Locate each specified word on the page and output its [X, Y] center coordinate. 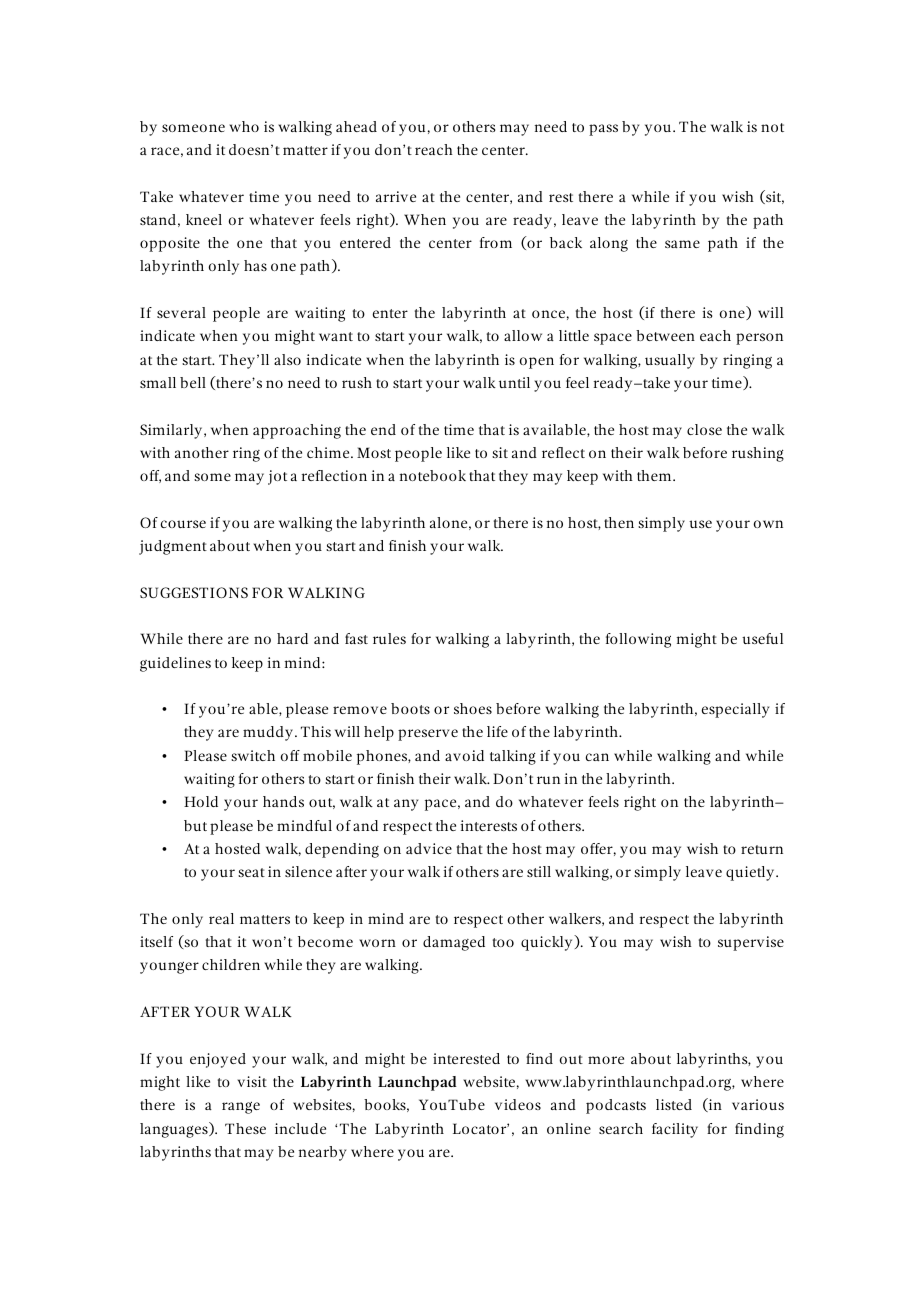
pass [603, 130]
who [244, 126]
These [245, 1128]
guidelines [175, 664]
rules [389, 638]
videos [518, 1104]
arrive [396, 196]
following [638, 640]
